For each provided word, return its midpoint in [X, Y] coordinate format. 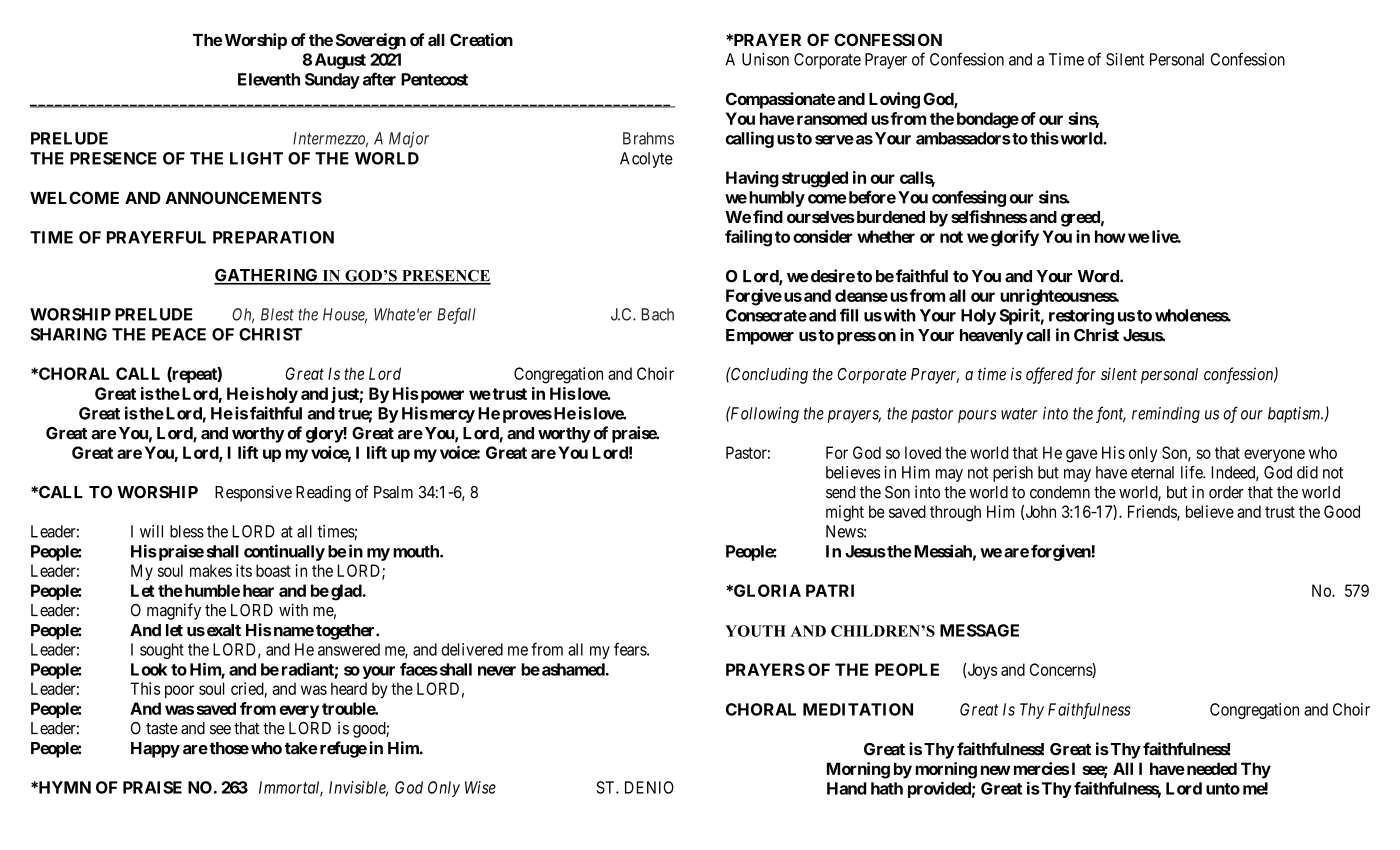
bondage [988, 120]
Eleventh [269, 79]
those [229, 748]
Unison [765, 59]
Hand [847, 788]
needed [1210, 768]
